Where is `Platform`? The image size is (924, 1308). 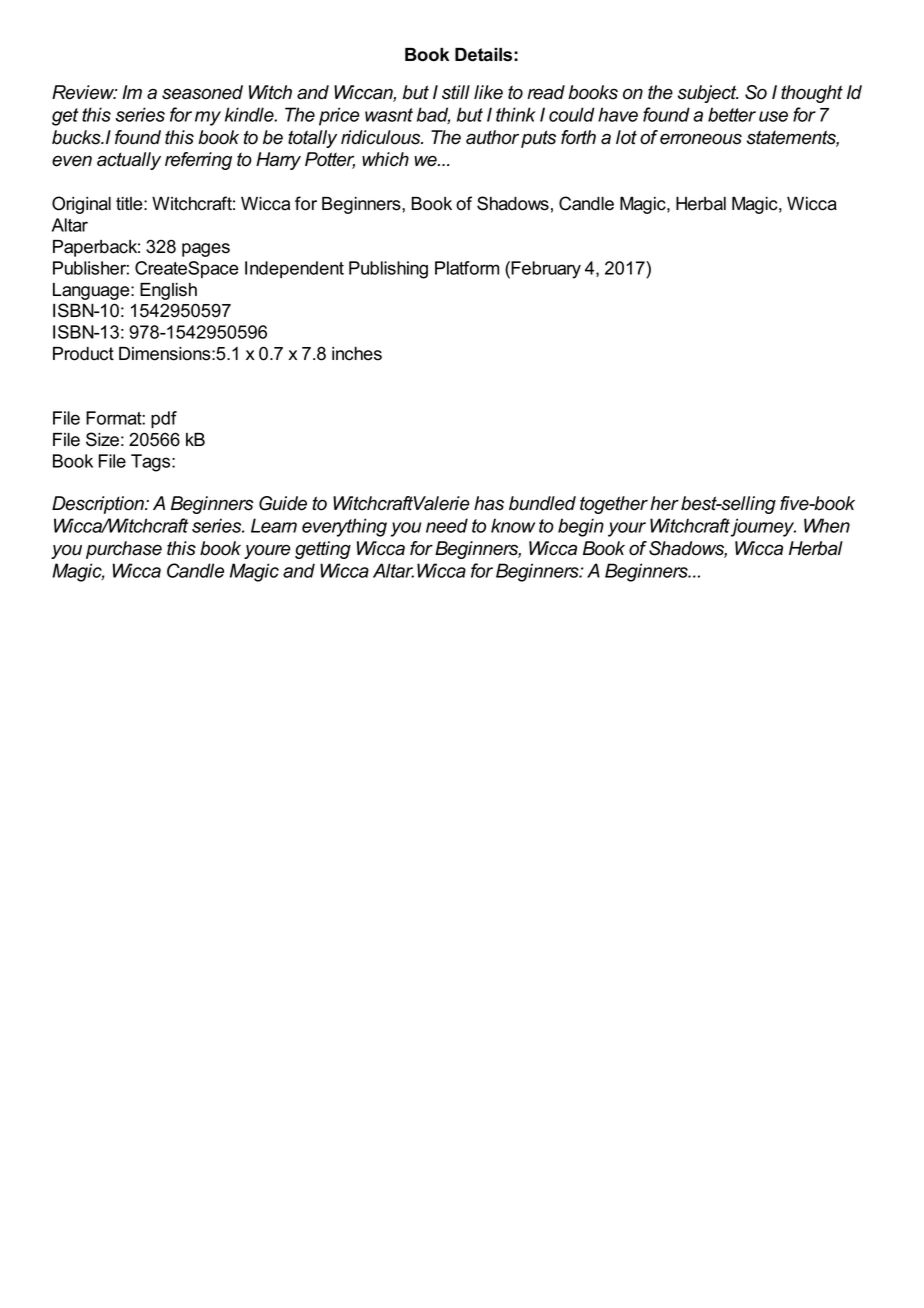 Platform is located at coordinates (467, 268).
